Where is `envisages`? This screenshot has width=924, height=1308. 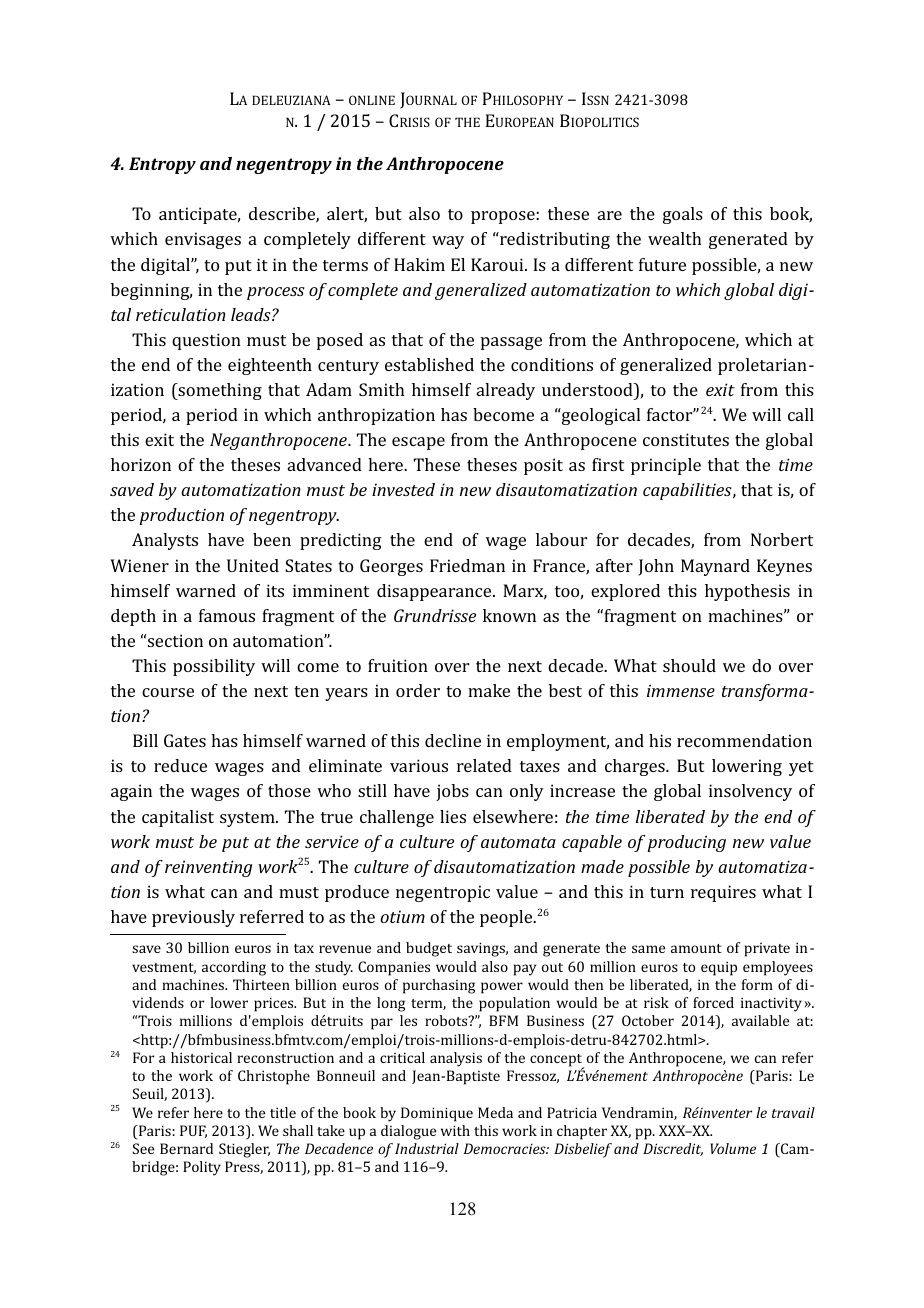
envisages is located at coordinates (203, 240).
